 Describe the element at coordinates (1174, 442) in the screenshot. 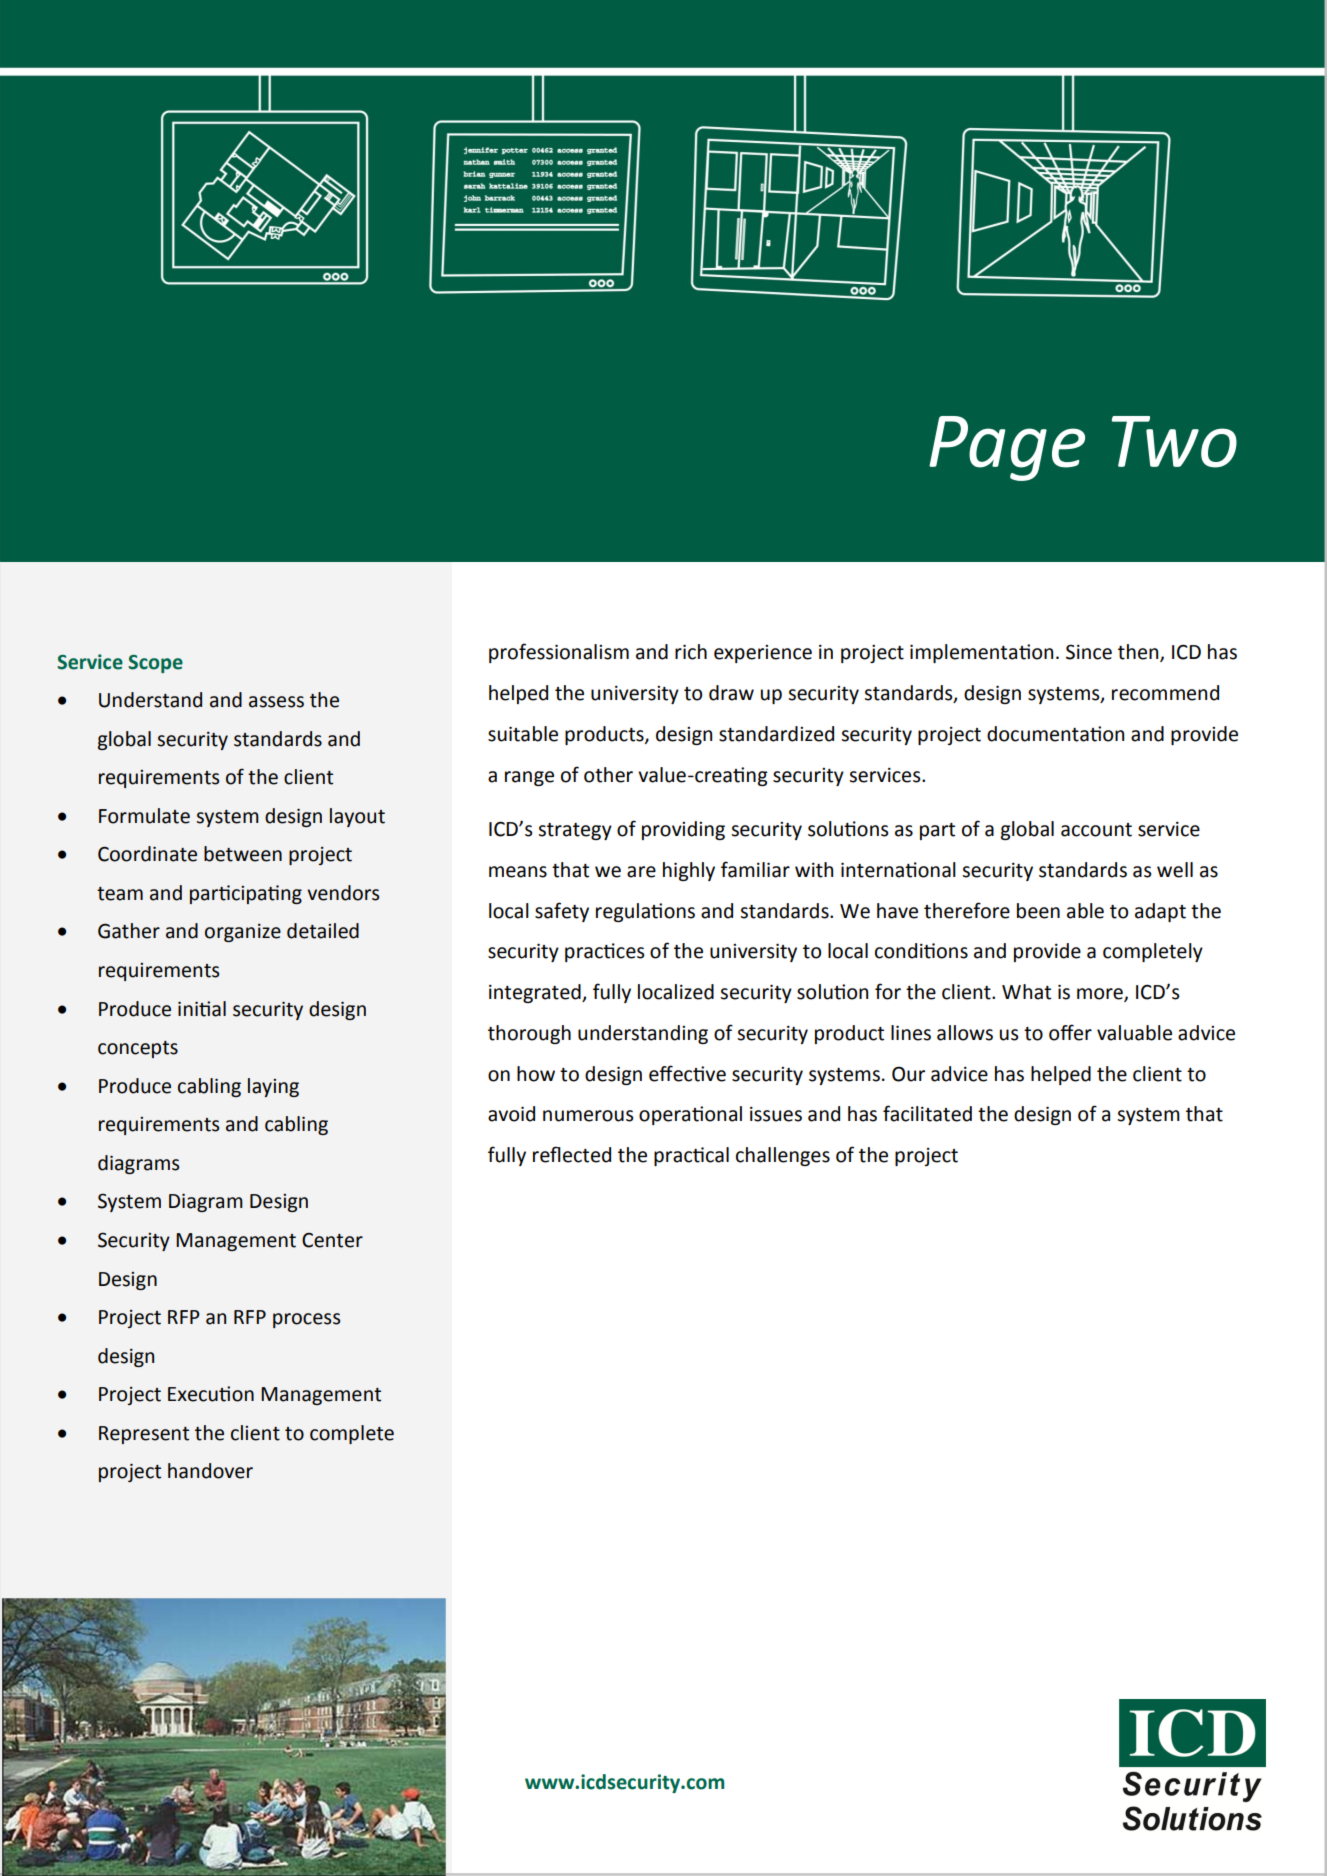

I see `Two` at that location.
